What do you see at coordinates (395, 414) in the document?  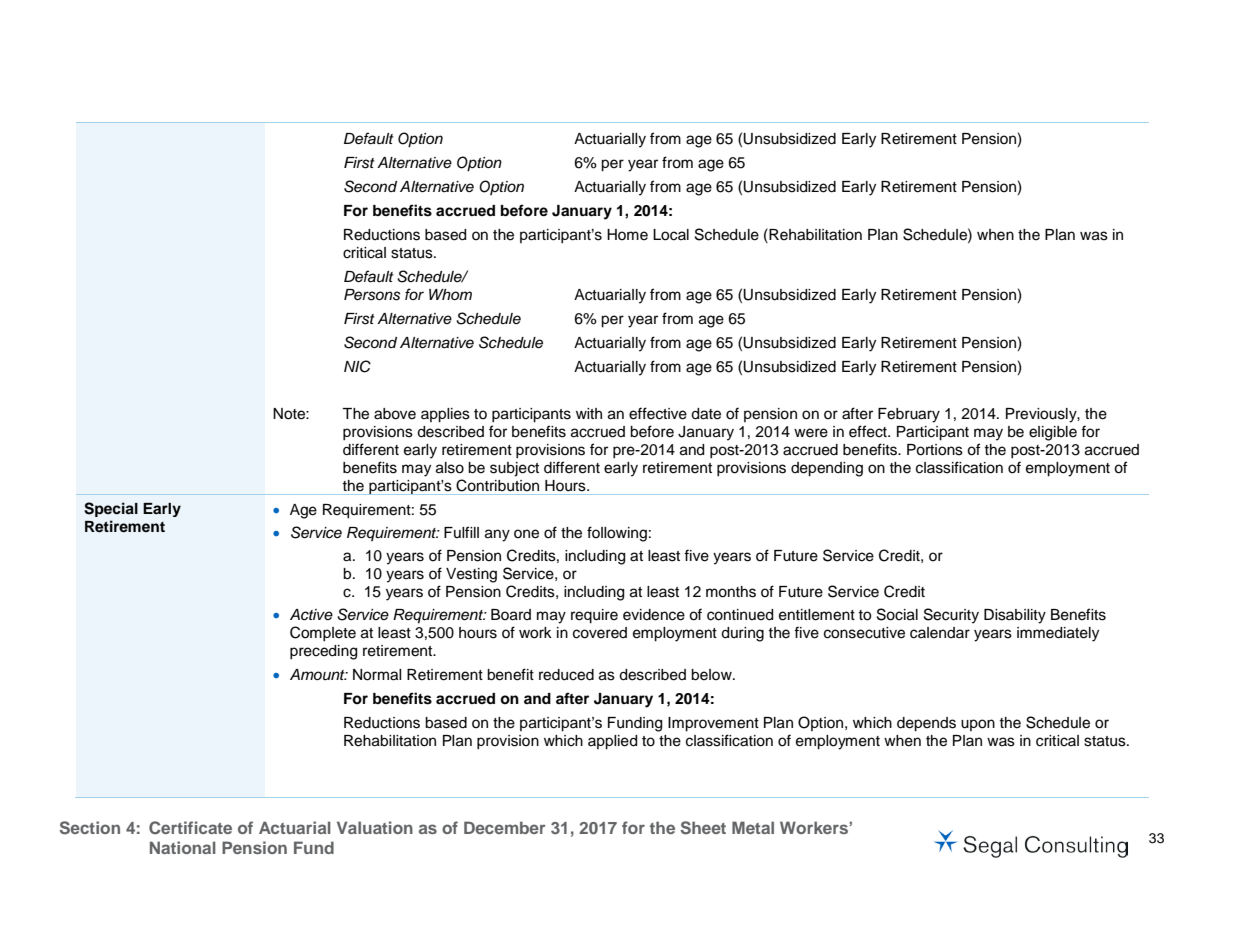 I see `above` at bounding box center [395, 414].
